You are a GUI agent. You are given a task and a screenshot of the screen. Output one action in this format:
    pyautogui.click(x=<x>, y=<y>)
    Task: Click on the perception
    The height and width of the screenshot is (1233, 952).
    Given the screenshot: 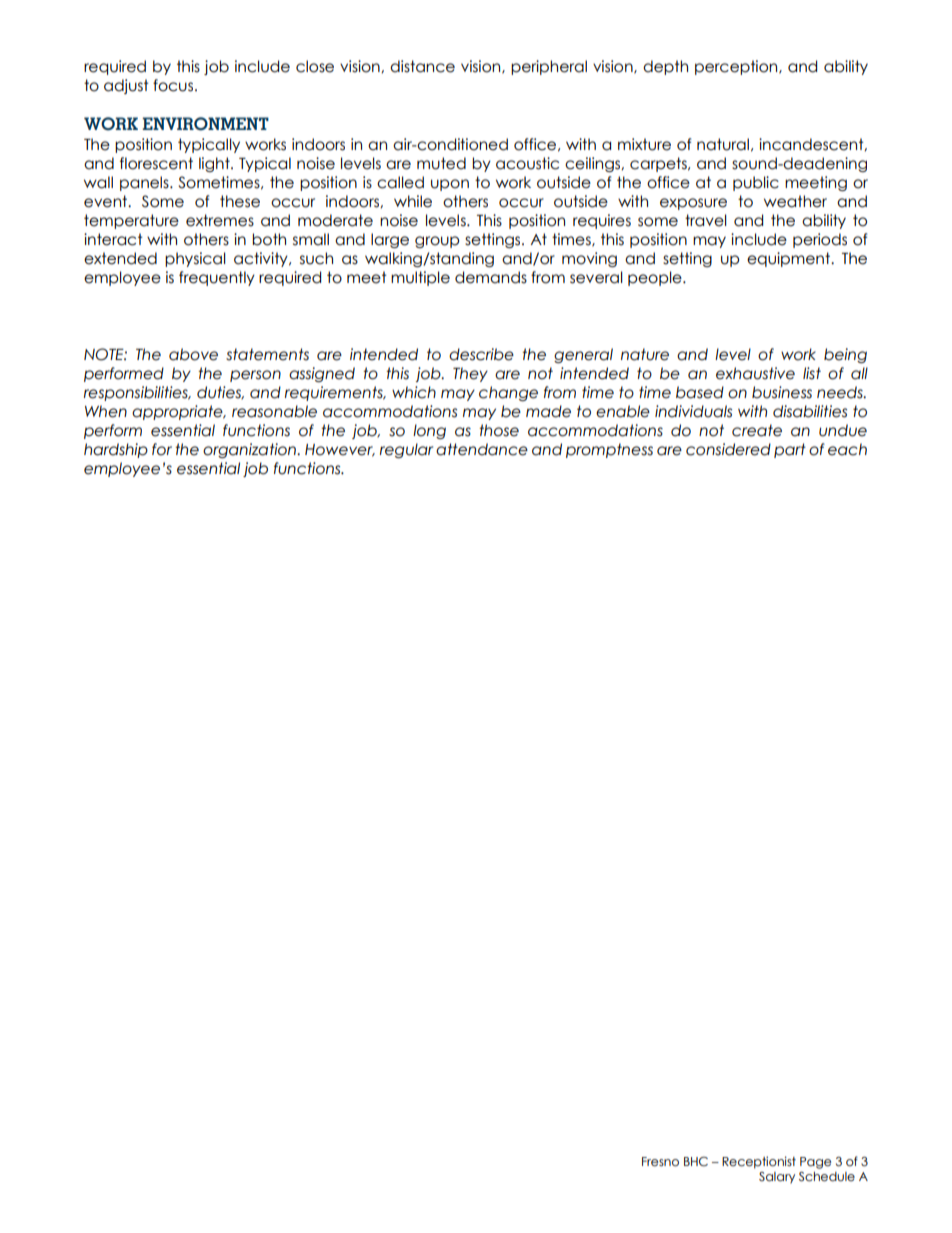 What is the action you would take?
    pyautogui.click(x=737, y=67)
